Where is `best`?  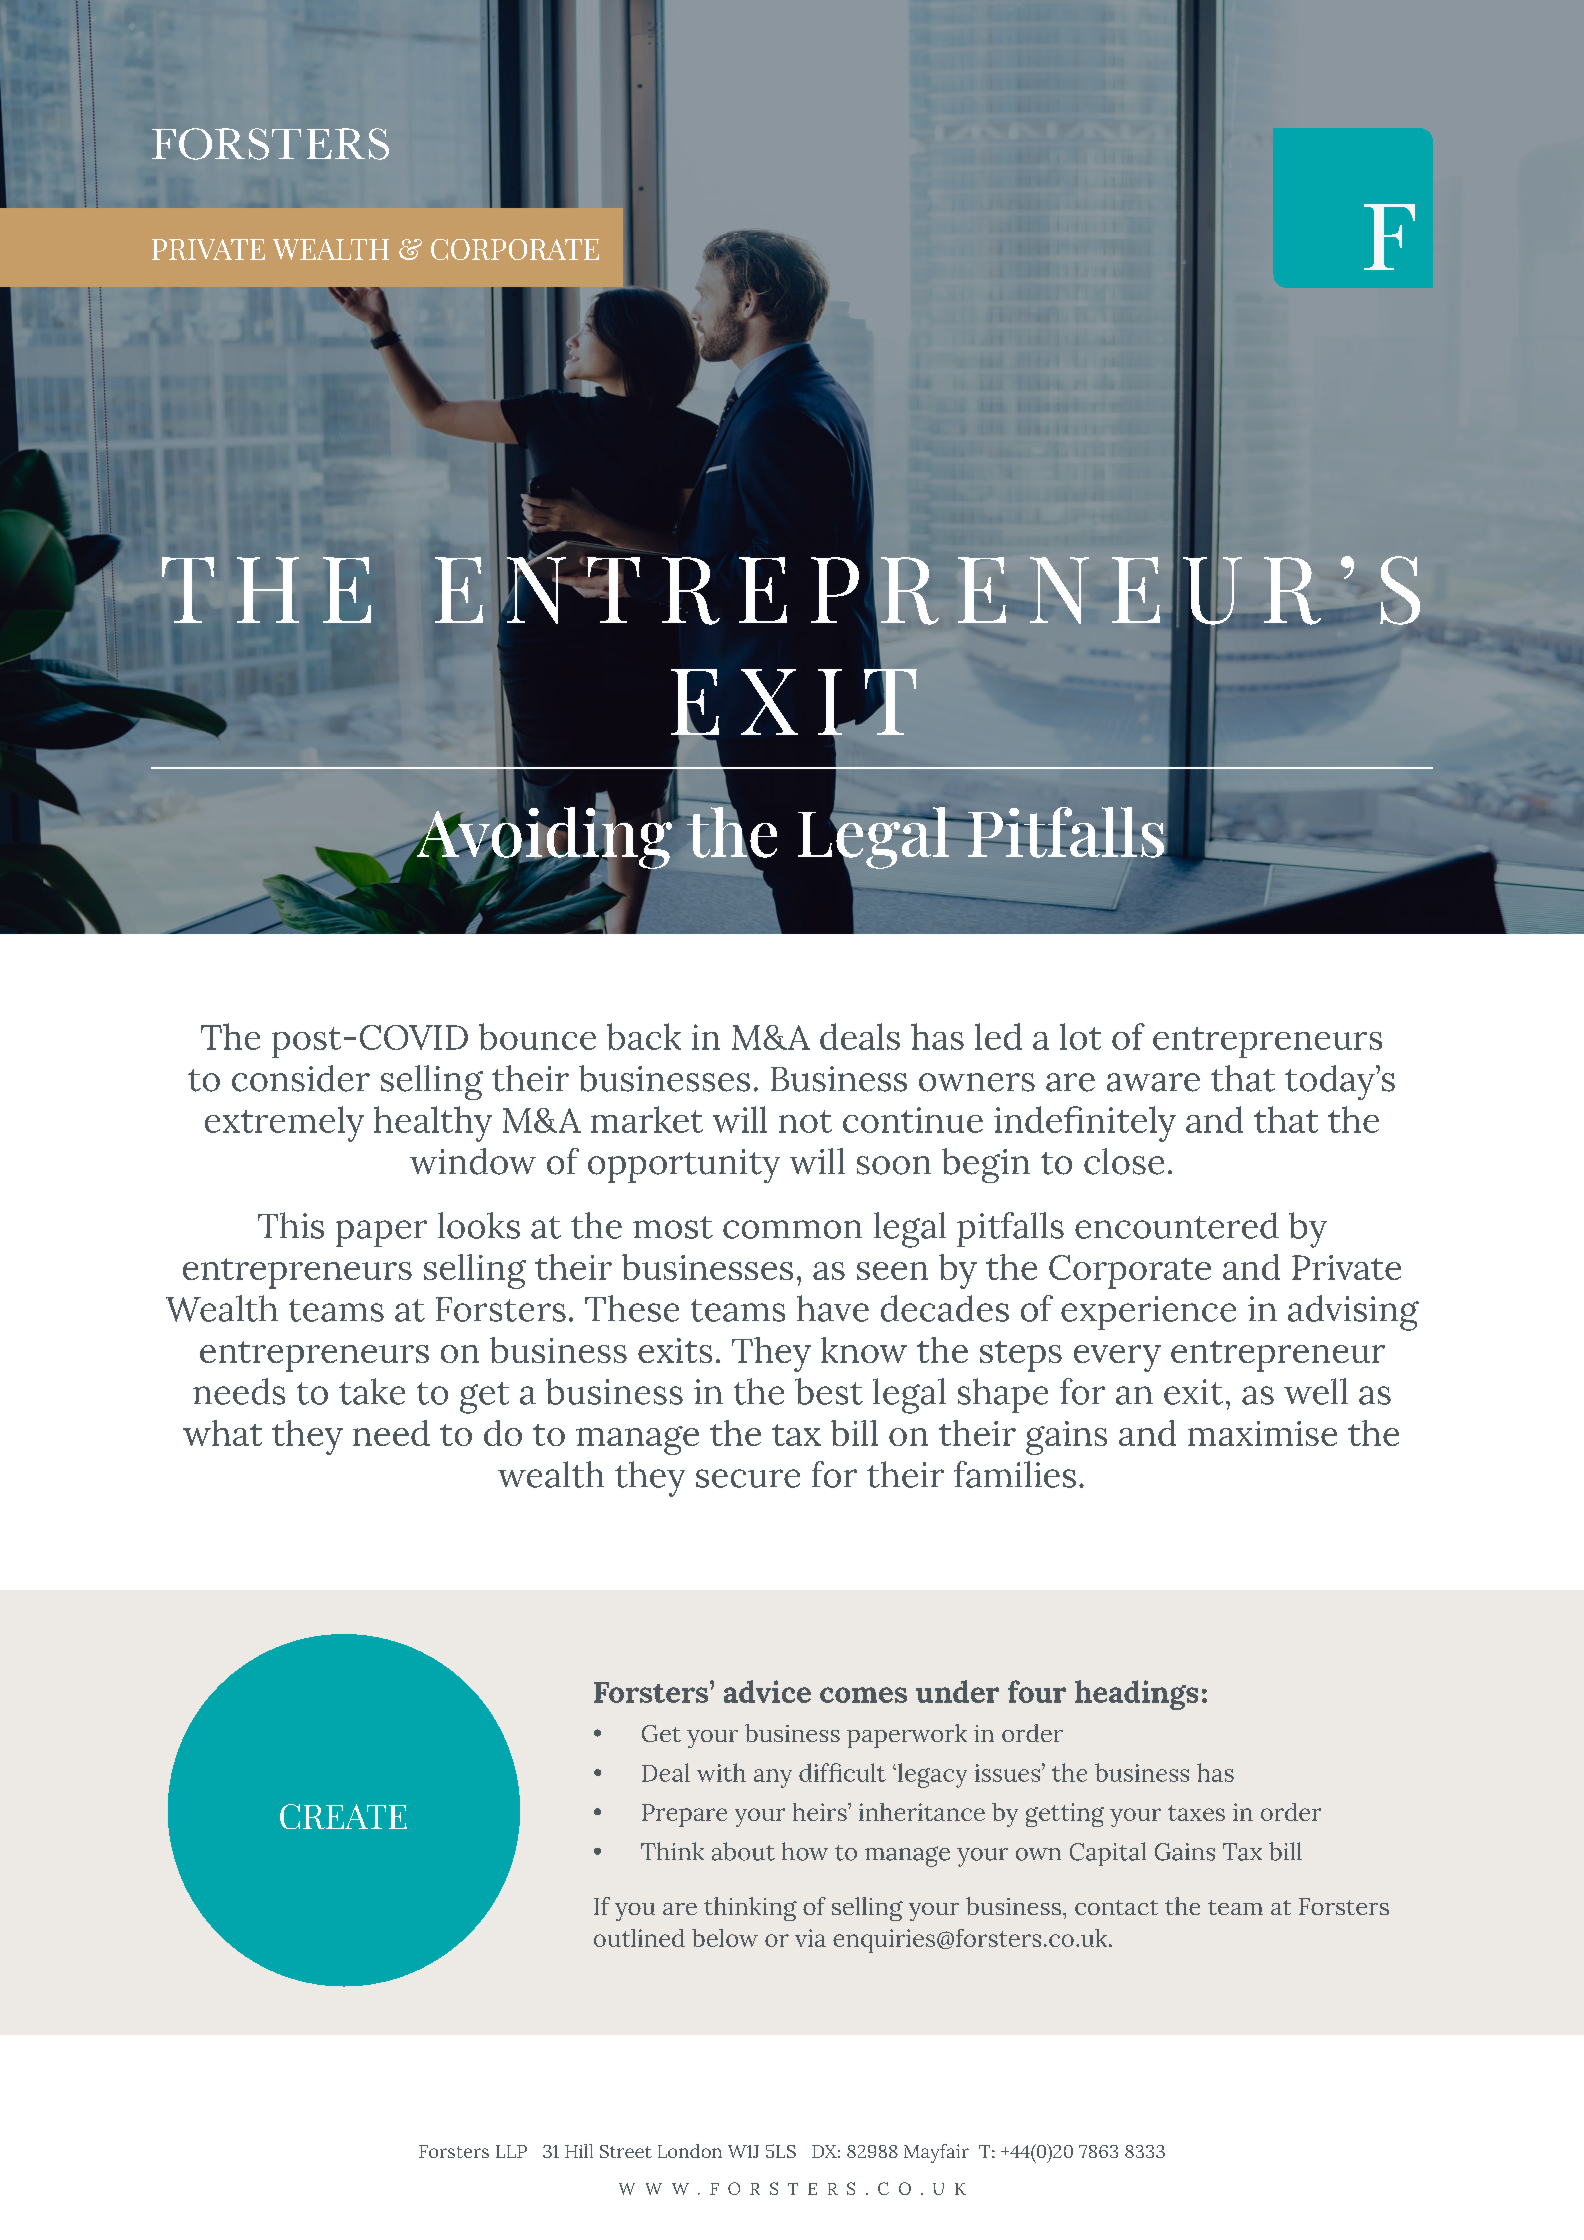
best is located at coordinates (829, 1391).
